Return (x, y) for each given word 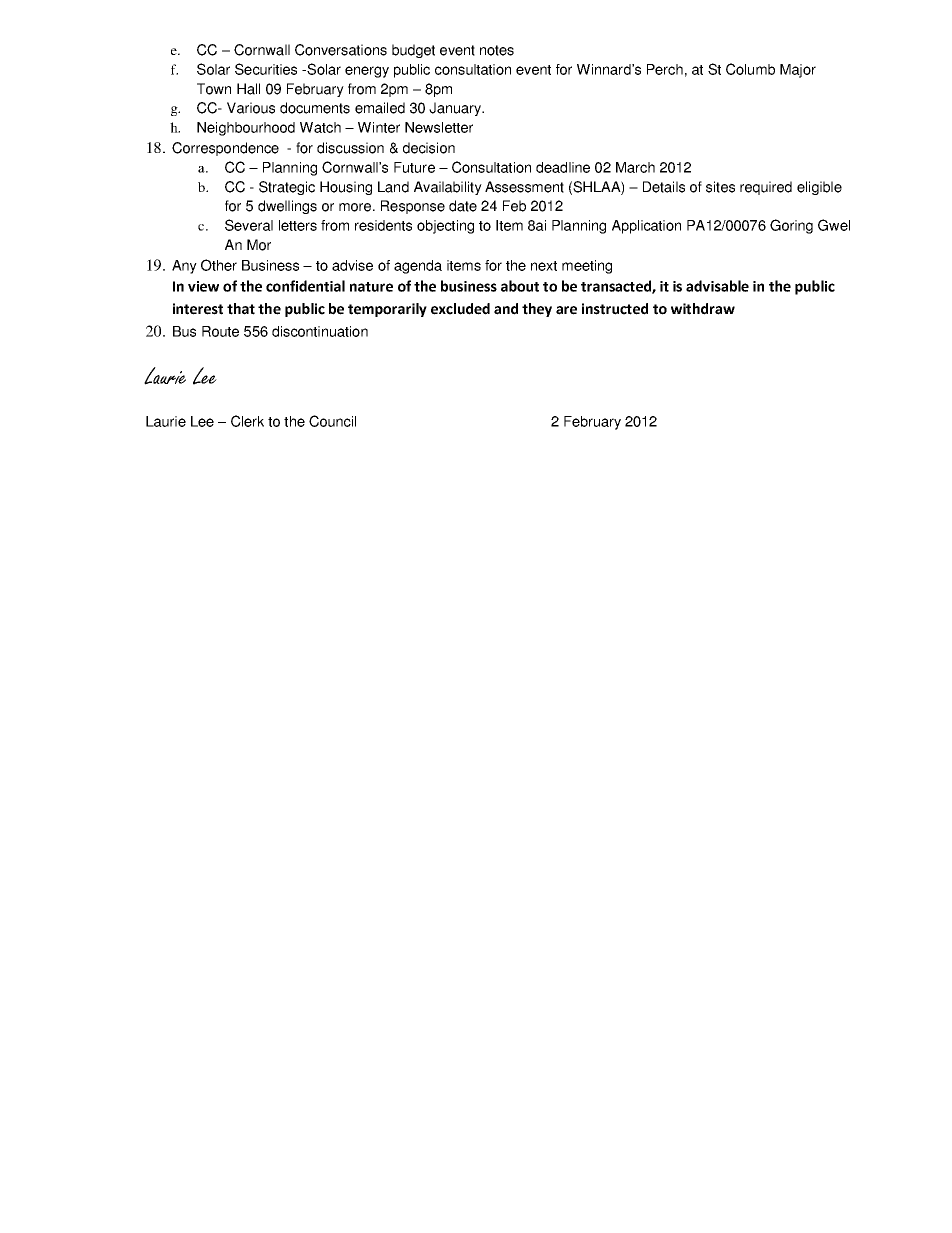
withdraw (703, 309)
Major (798, 71)
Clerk (247, 421)
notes (497, 50)
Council (332, 421)
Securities (266, 69)
